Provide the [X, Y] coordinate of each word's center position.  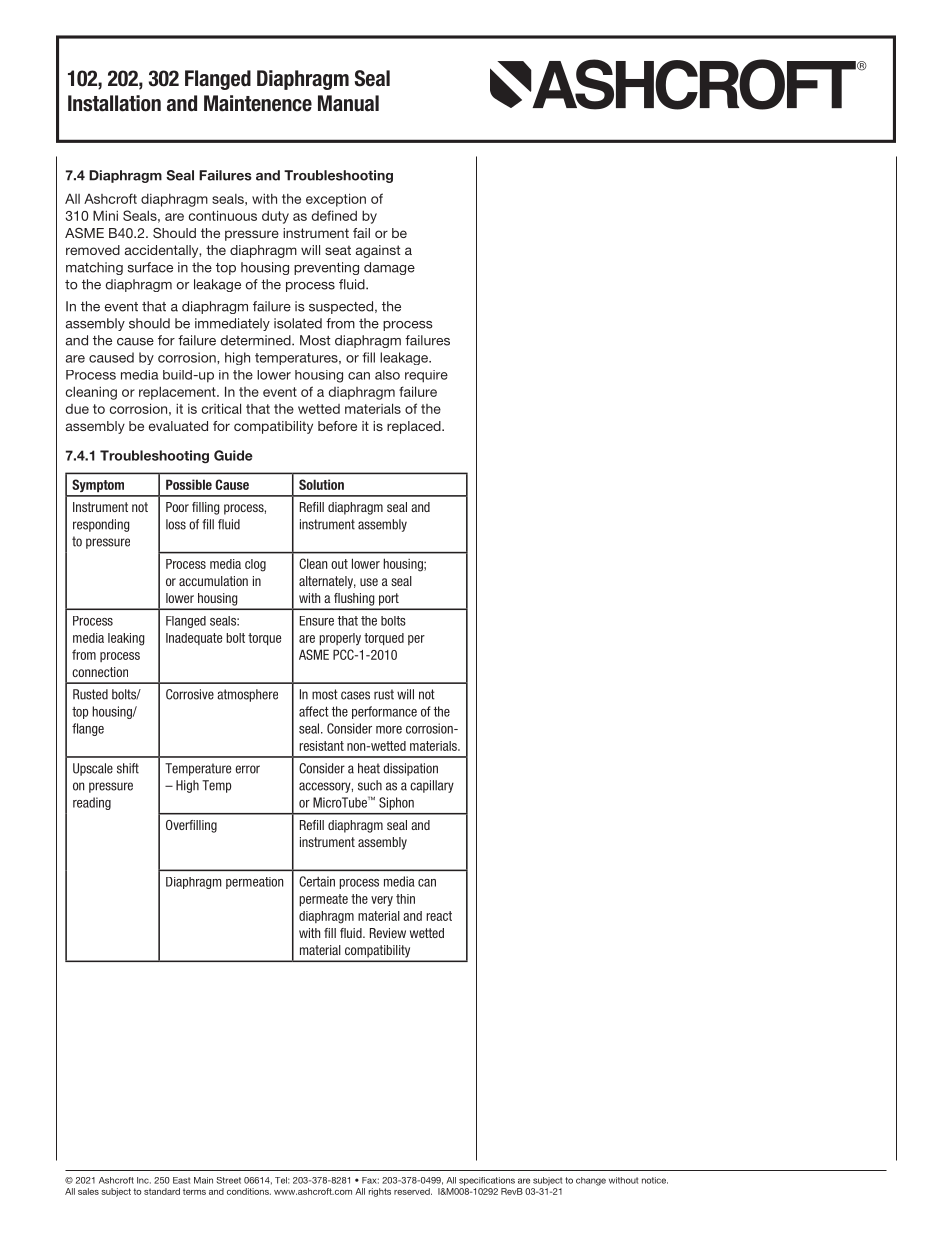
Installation [114, 103]
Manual [348, 103]
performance [384, 712]
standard [162, 1191]
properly [340, 639]
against [378, 251]
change [591, 1181]
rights [380, 1192]
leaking [126, 639]
